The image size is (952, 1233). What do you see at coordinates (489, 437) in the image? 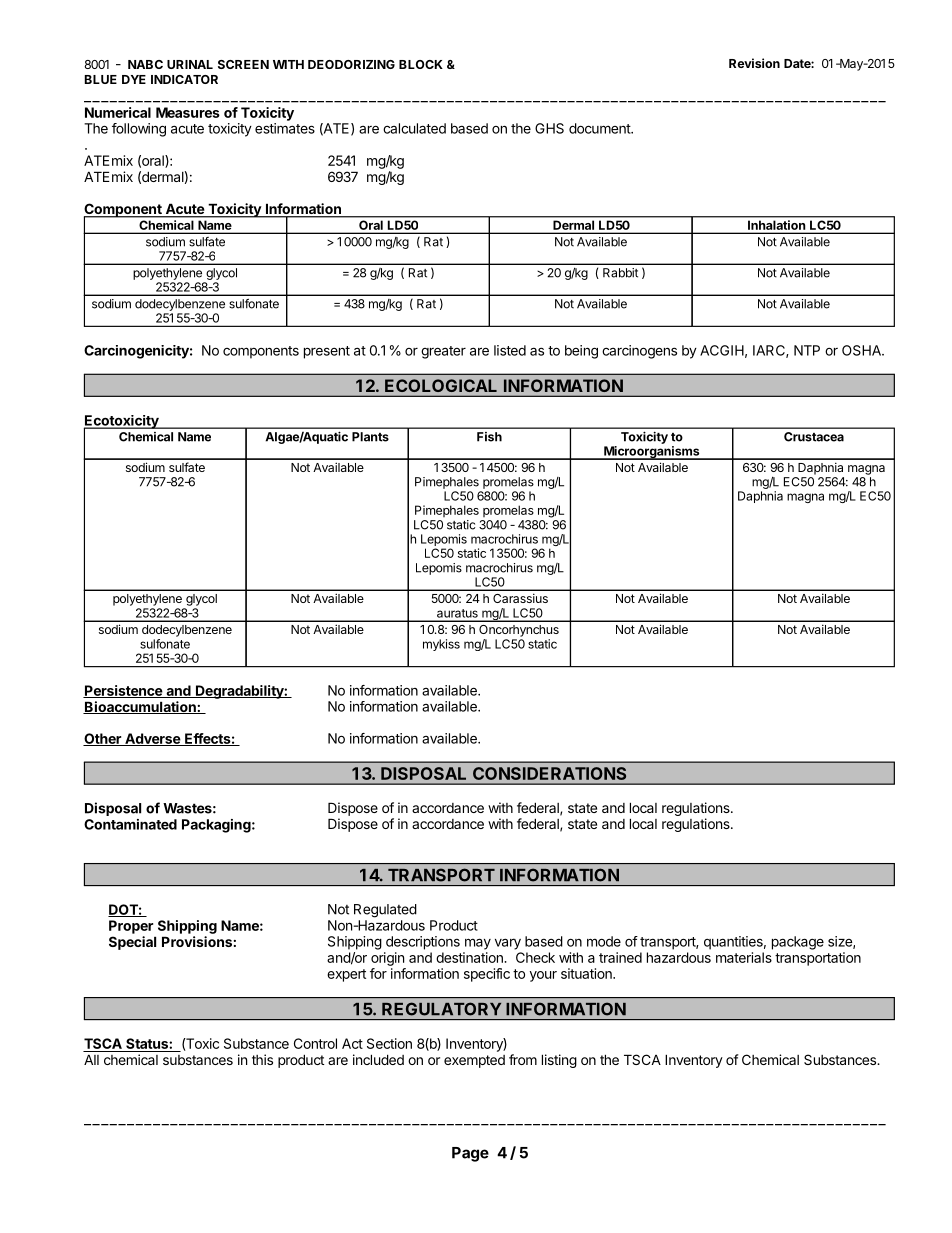
I see `Fish` at bounding box center [489, 437].
